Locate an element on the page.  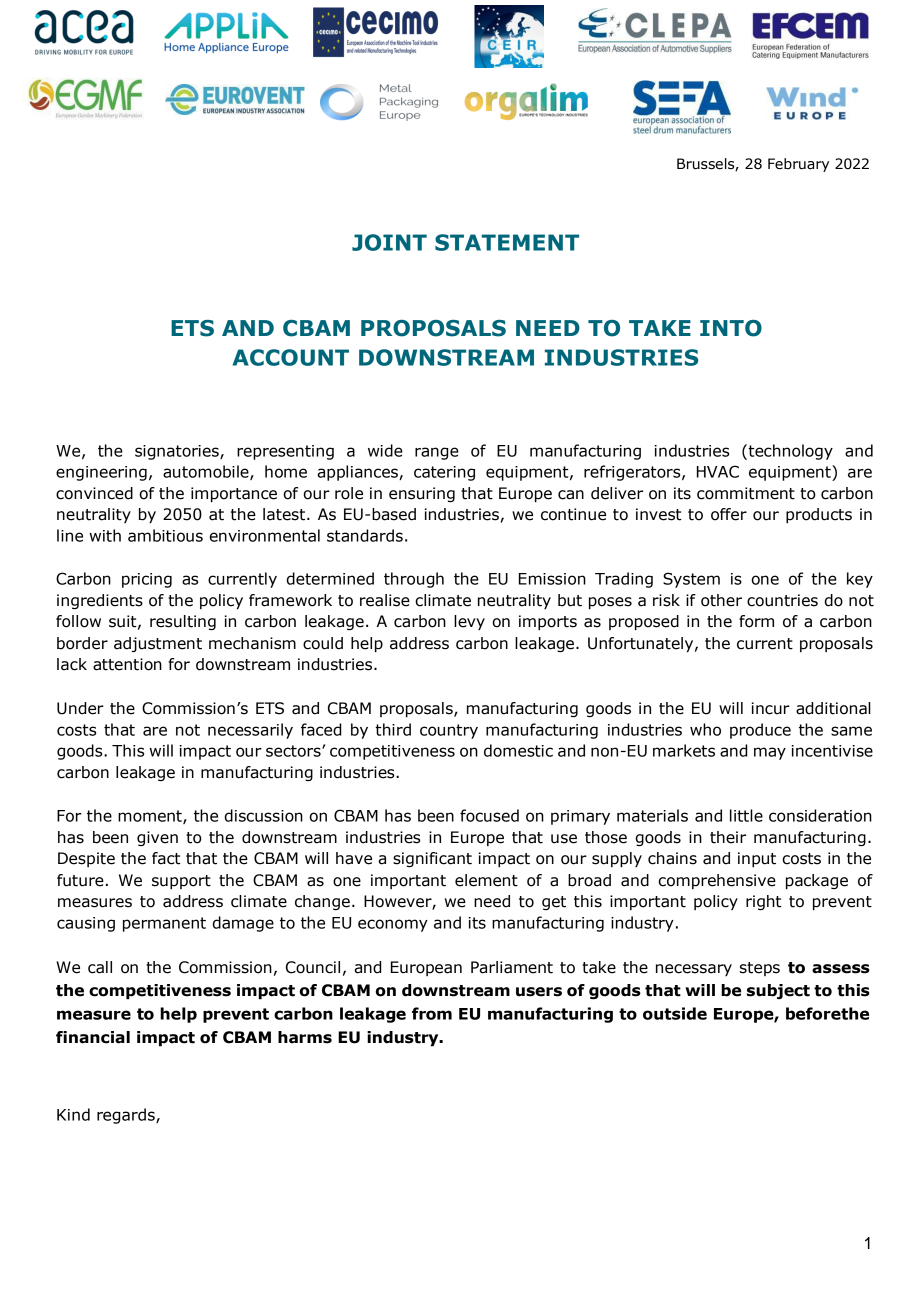
from is located at coordinates (432, 1013).
